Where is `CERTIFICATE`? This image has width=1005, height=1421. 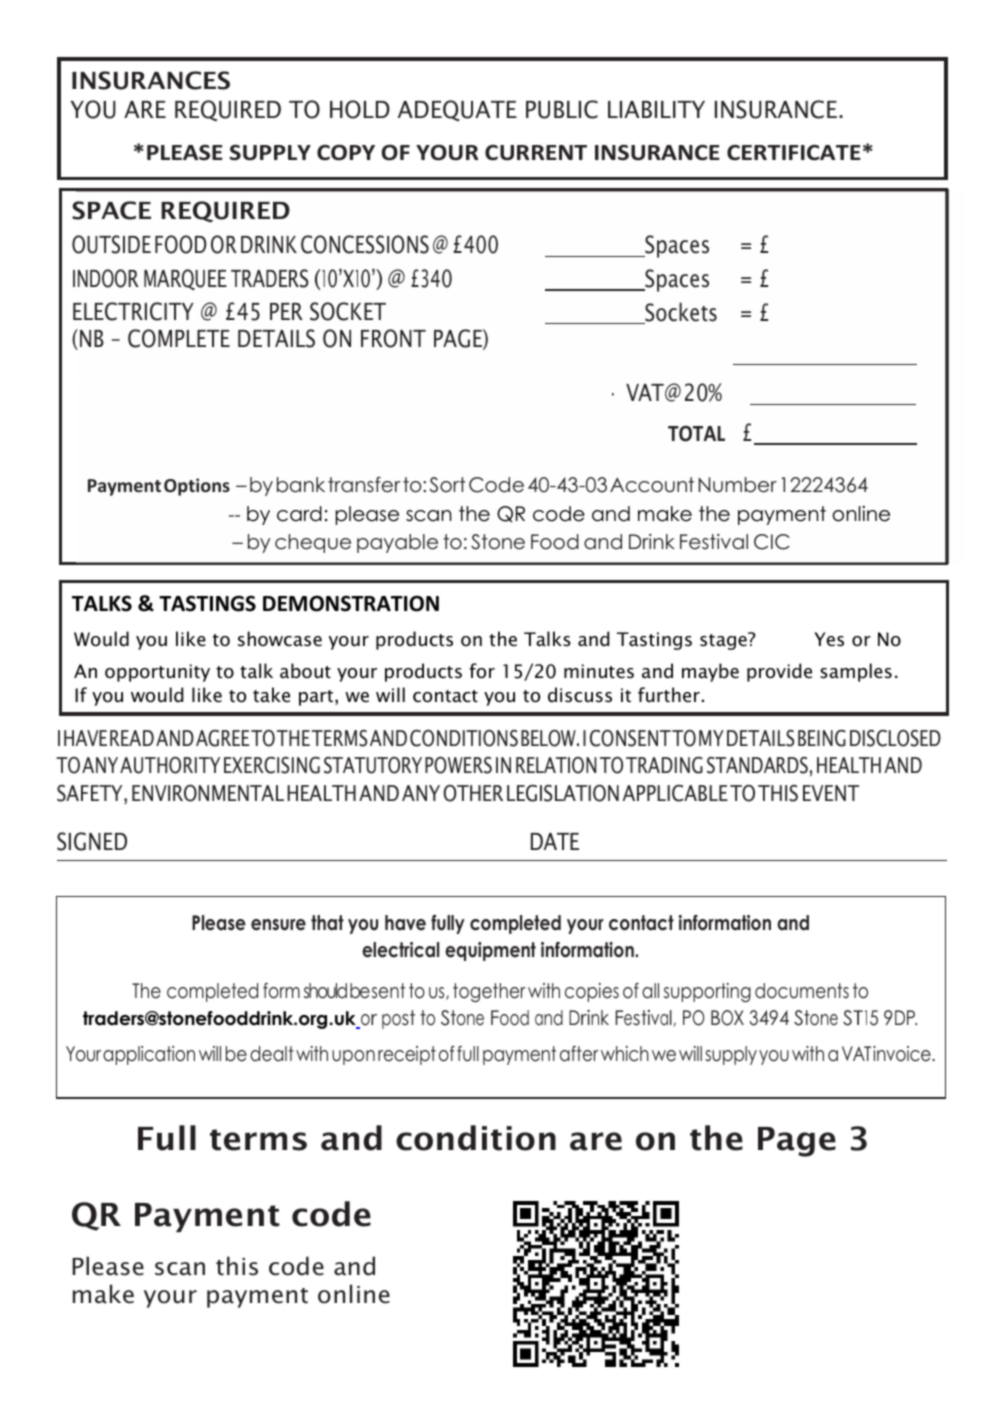
CERTIFICATE is located at coordinates (794, 153).
